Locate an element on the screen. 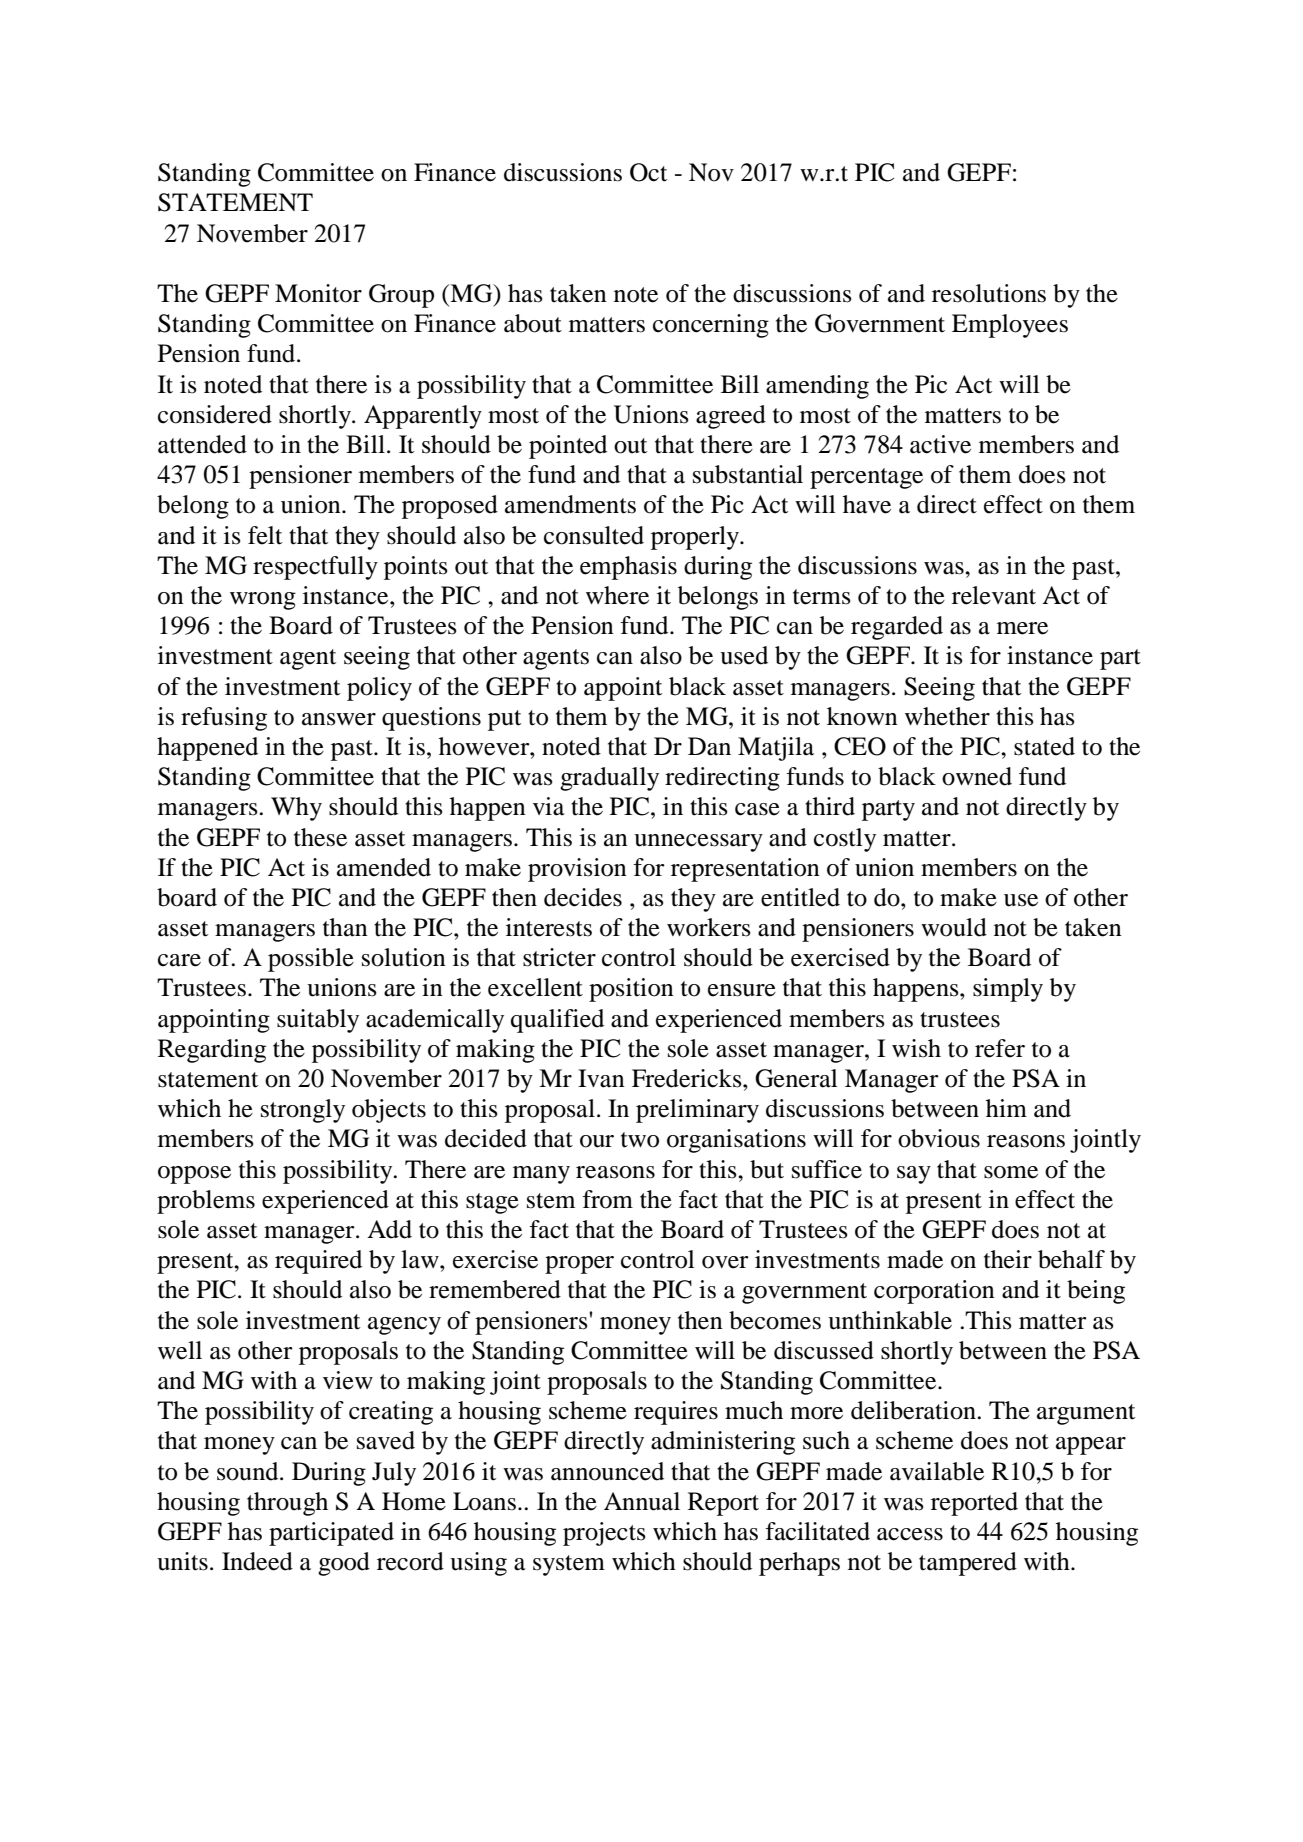 This screenshot has width=1303, height=1842. strongly is located at coordinates (303, 1111).
